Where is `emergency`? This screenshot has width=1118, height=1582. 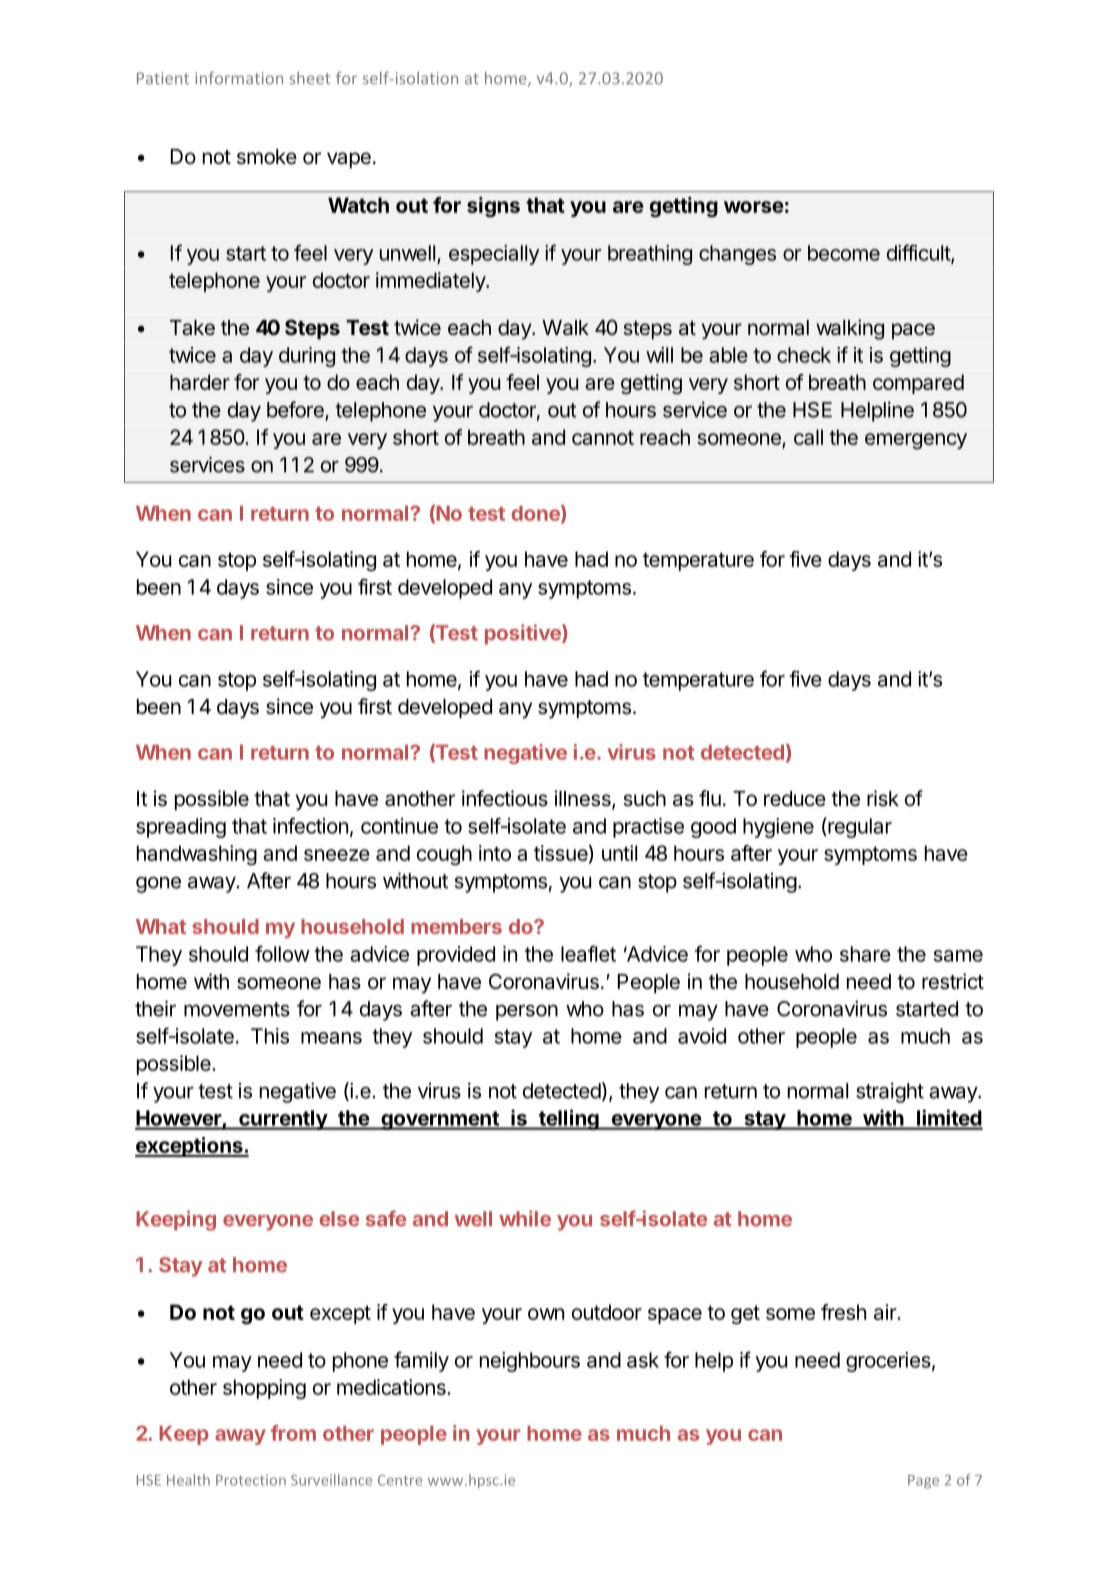 emergency is located at coordinates (916, 441).
